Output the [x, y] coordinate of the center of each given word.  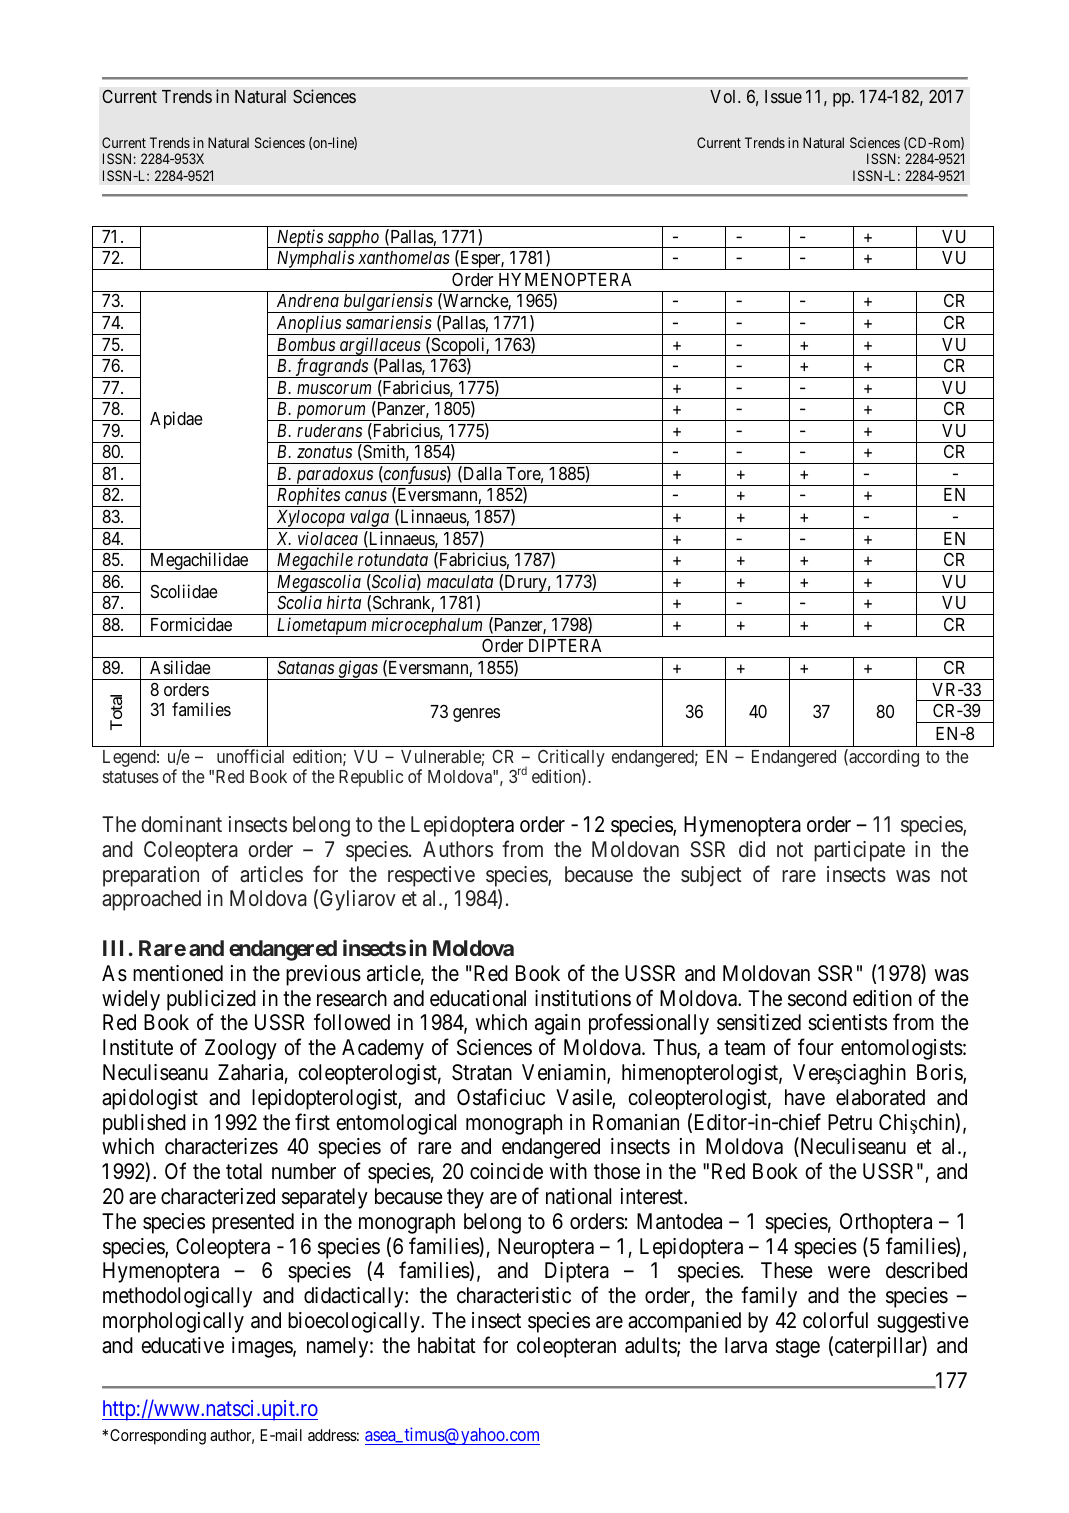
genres [476, 715]
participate [859, 851]
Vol [724, 96]
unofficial [250, 756]
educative [182, 1345]
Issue [783, 96]
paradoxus [334, 476]
